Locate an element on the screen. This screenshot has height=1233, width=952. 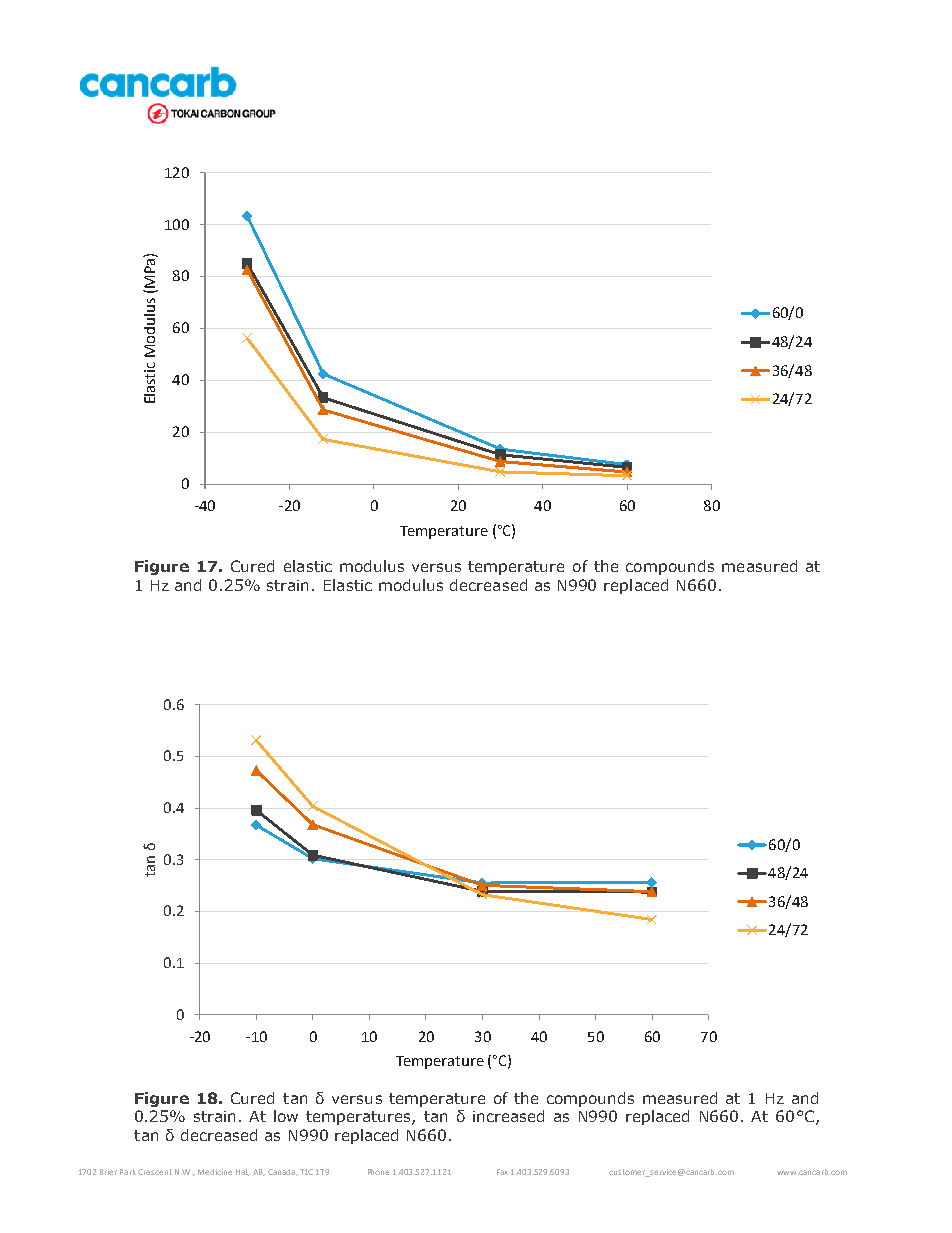
Hat is located at coordinates (243, 1172).
